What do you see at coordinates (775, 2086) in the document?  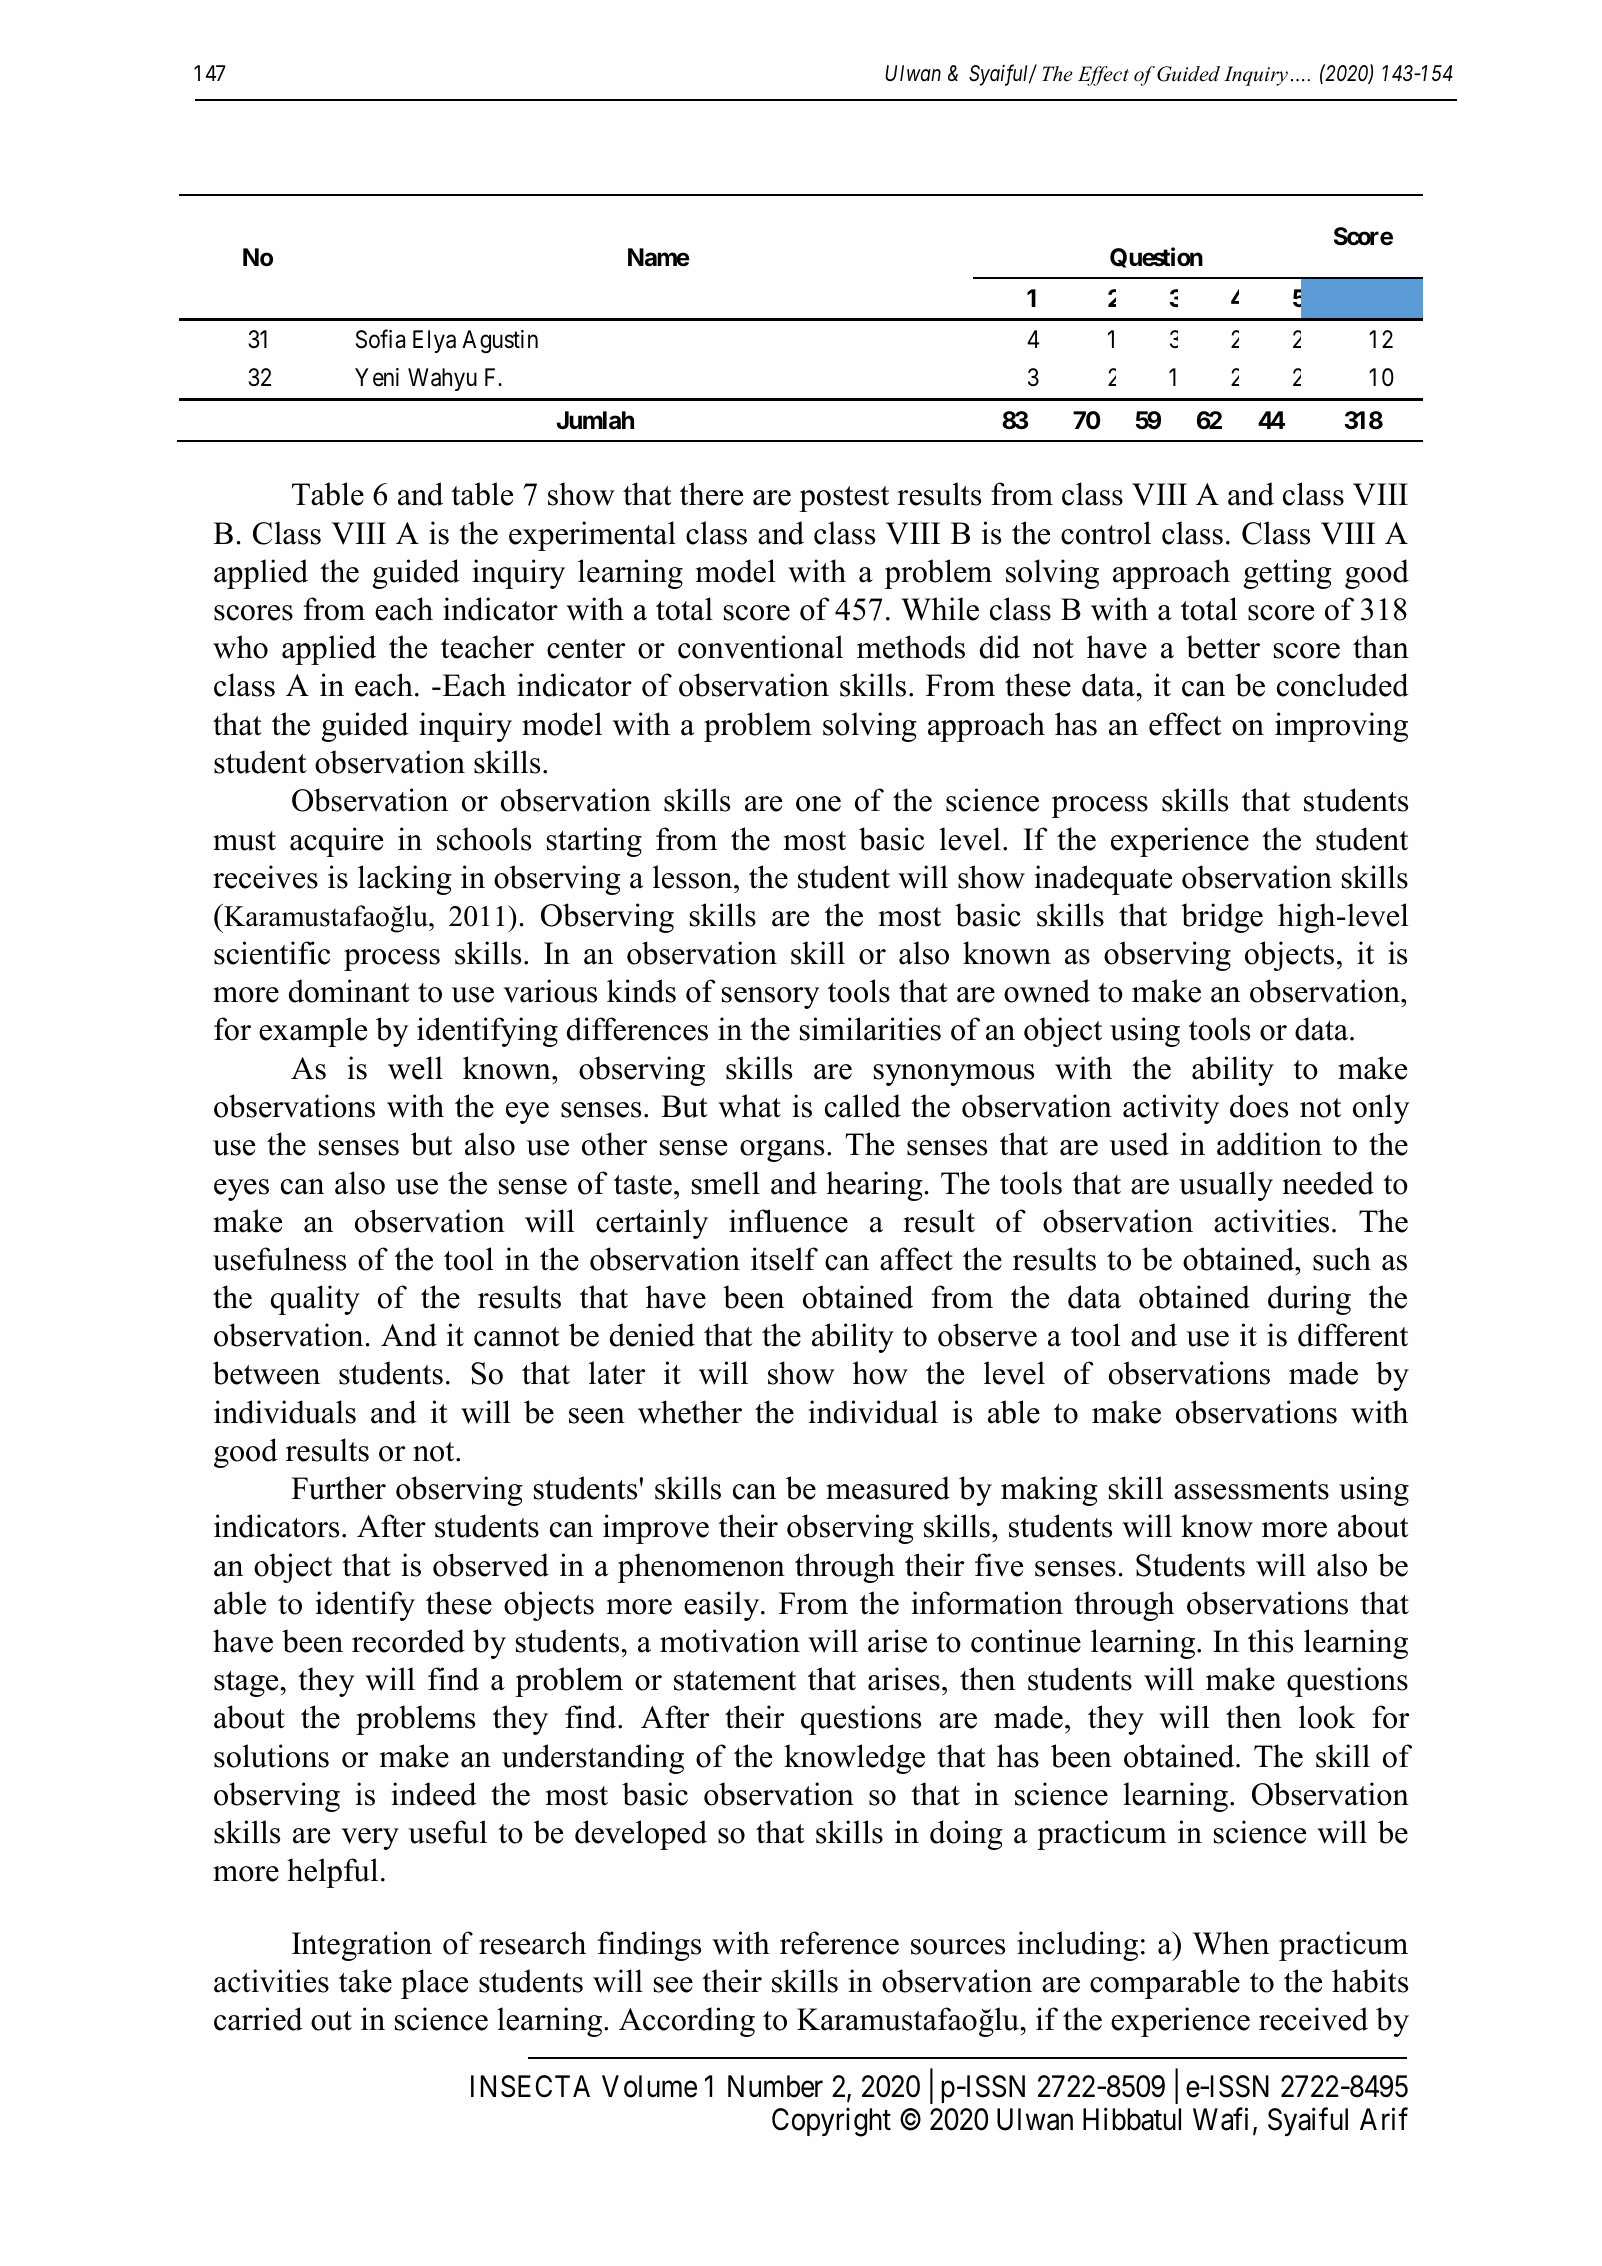 I see `Number` at bounding box center [775, 2086].
